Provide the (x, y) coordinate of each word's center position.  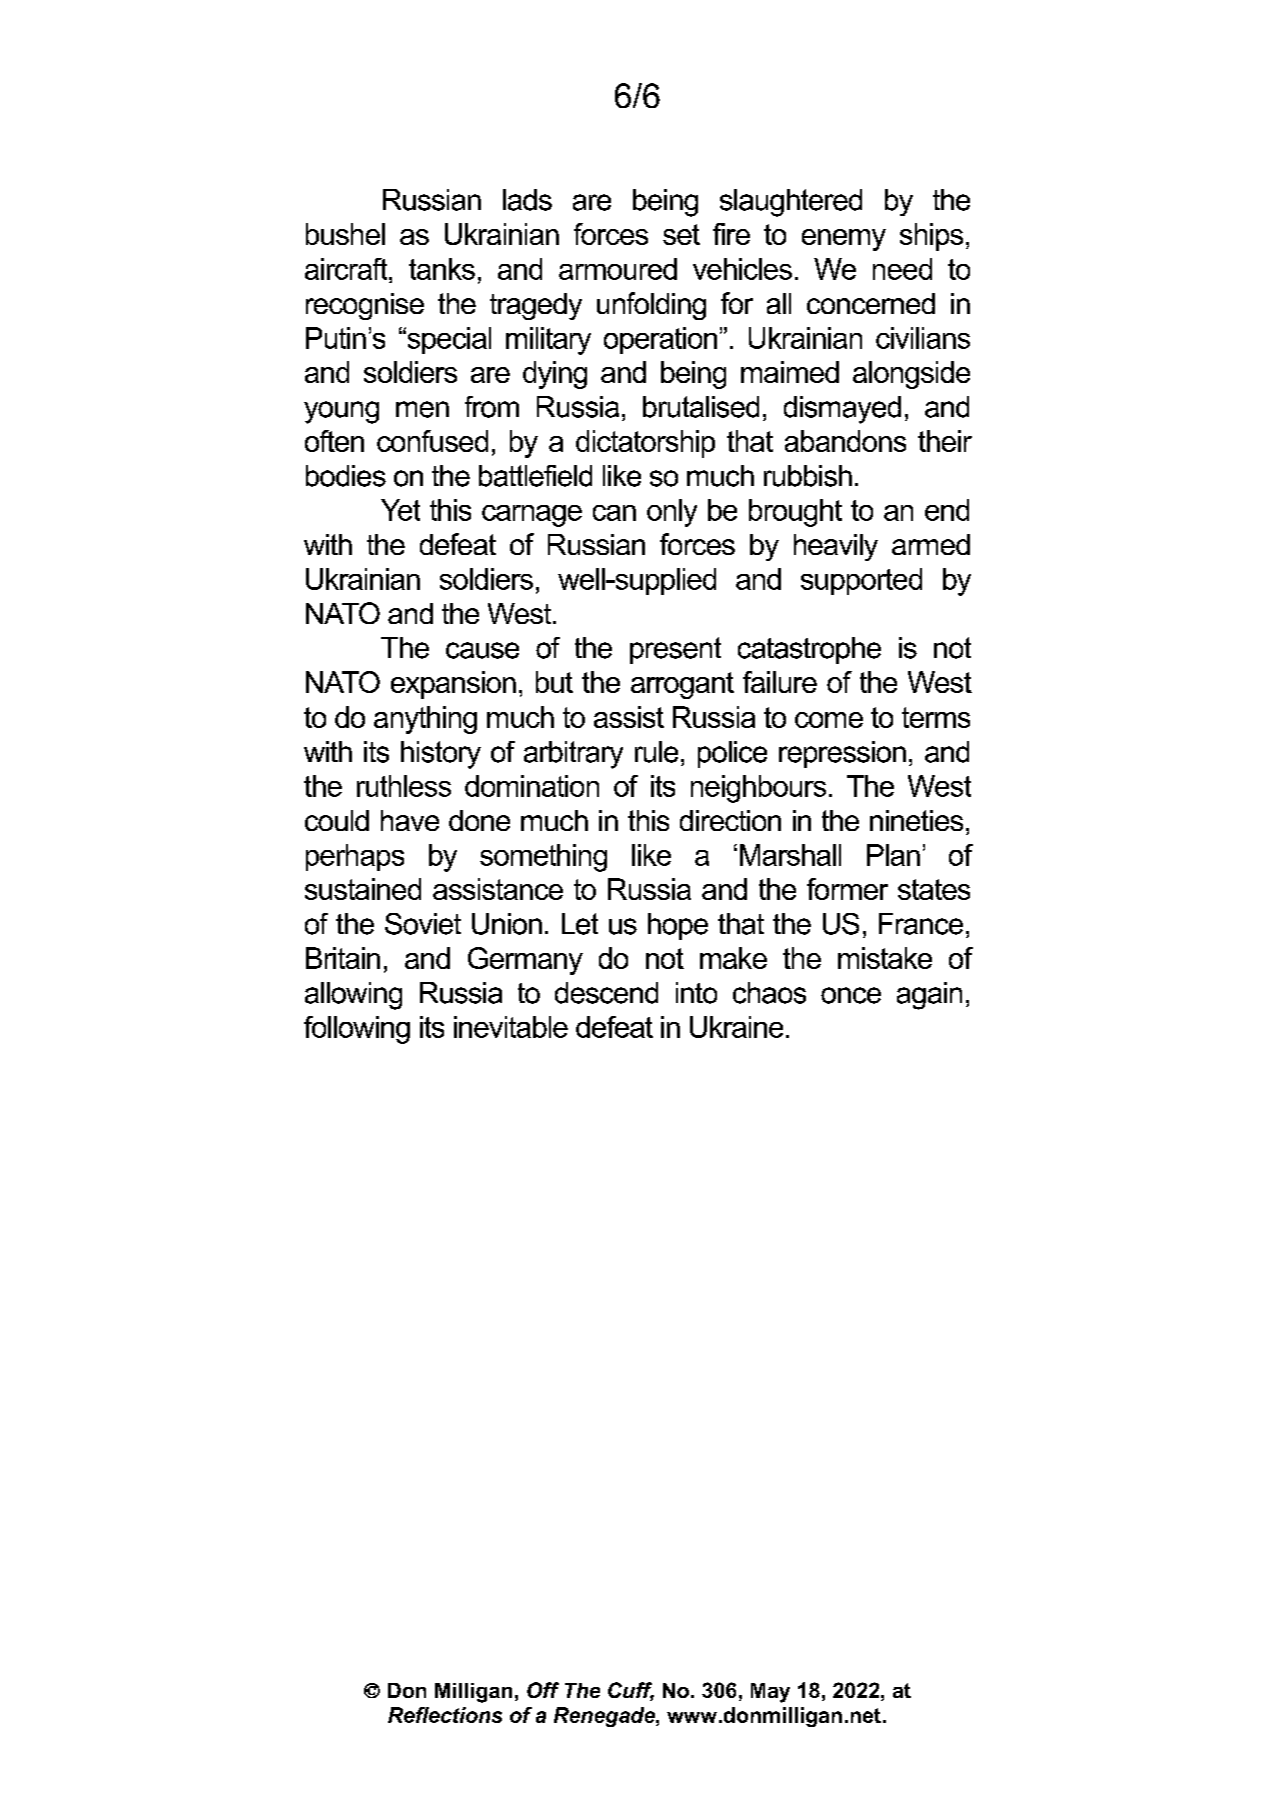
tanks (442, 269)
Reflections (445, 1715)
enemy (844, 240)
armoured (618, 269)
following (357, 1030)
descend (606, 993)
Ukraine (736, 1027)
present (675, 650)
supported (861, 581)
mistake (885, 958)
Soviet (423, 924)
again (929, 996)
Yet (400, 510)
